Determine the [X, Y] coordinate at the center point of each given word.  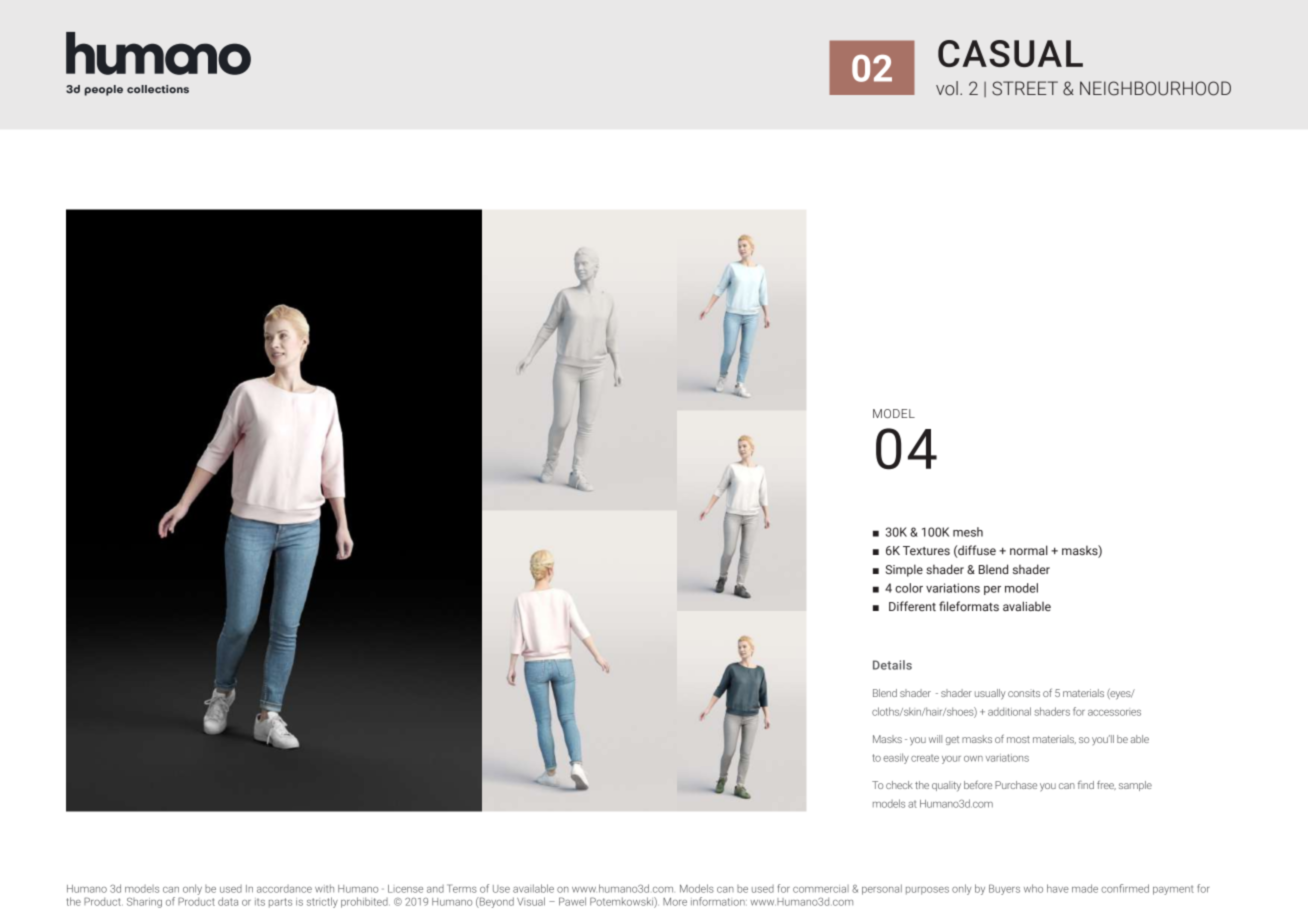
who [1033, 888]
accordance [284, 889]
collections [158, 89]
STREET [1025, 88]
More [675, 902]
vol [947, 88]
